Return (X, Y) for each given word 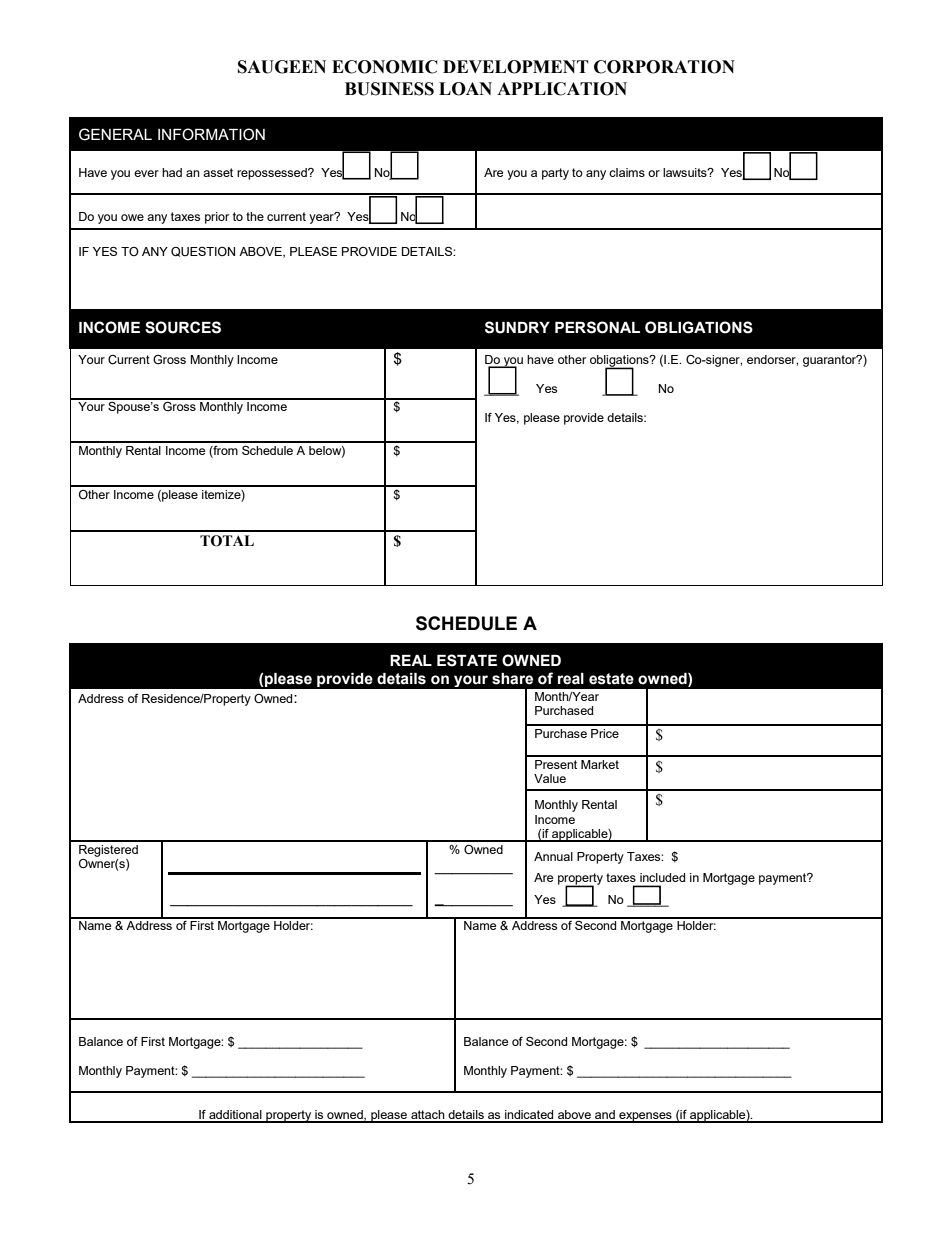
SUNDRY (517, 327)
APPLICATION (562, 89)
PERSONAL (597, 327)
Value (550, 778)
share (512, 679)
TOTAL (227, 541)
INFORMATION (211, 134)
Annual (553, 856)
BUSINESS (389, 89)
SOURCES (183, 327)
